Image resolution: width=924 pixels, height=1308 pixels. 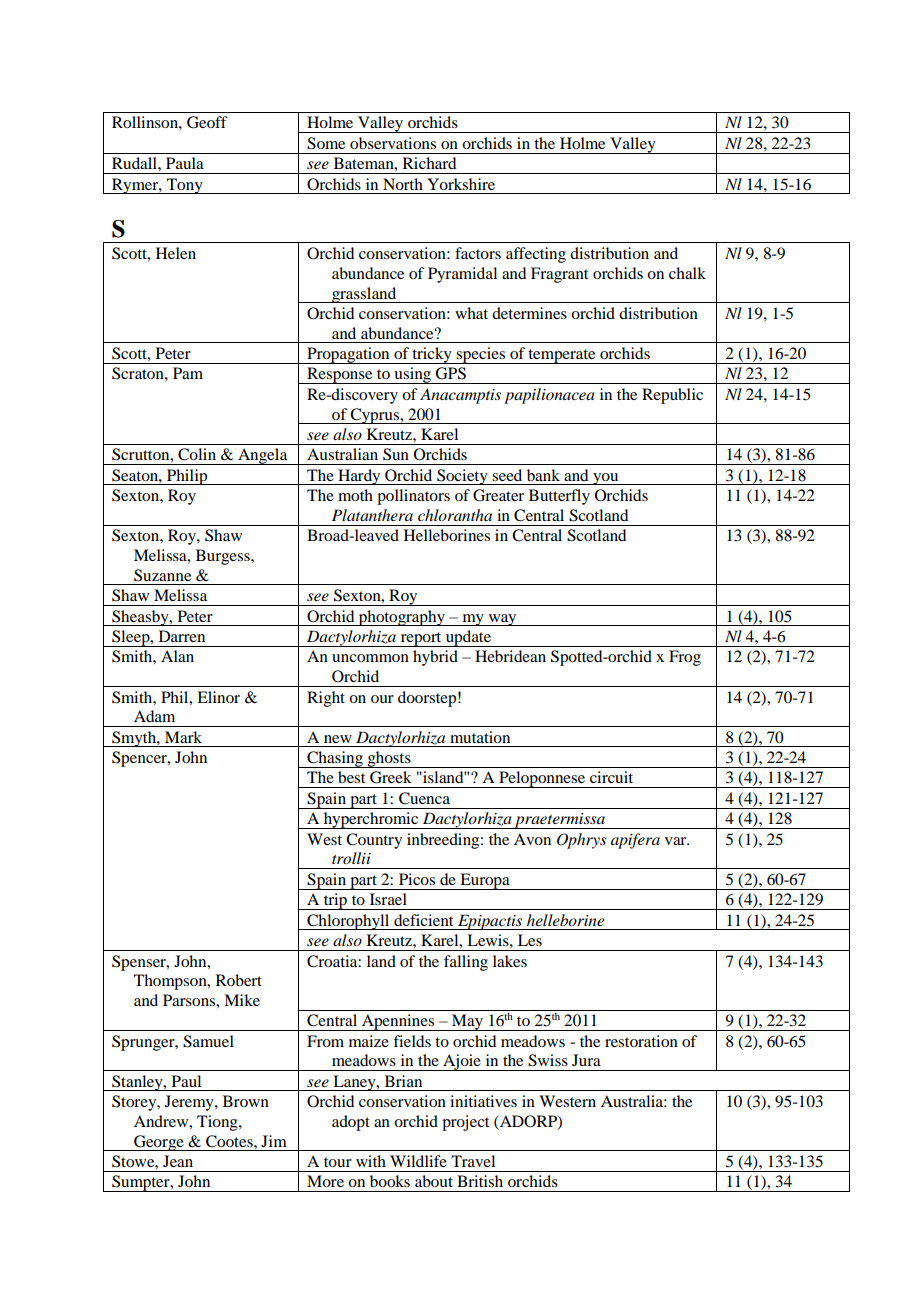 What do you see at coordinates (418, 1161) in the screenshot?
I see `Wildlife` at bounding box center [418, 1161].
